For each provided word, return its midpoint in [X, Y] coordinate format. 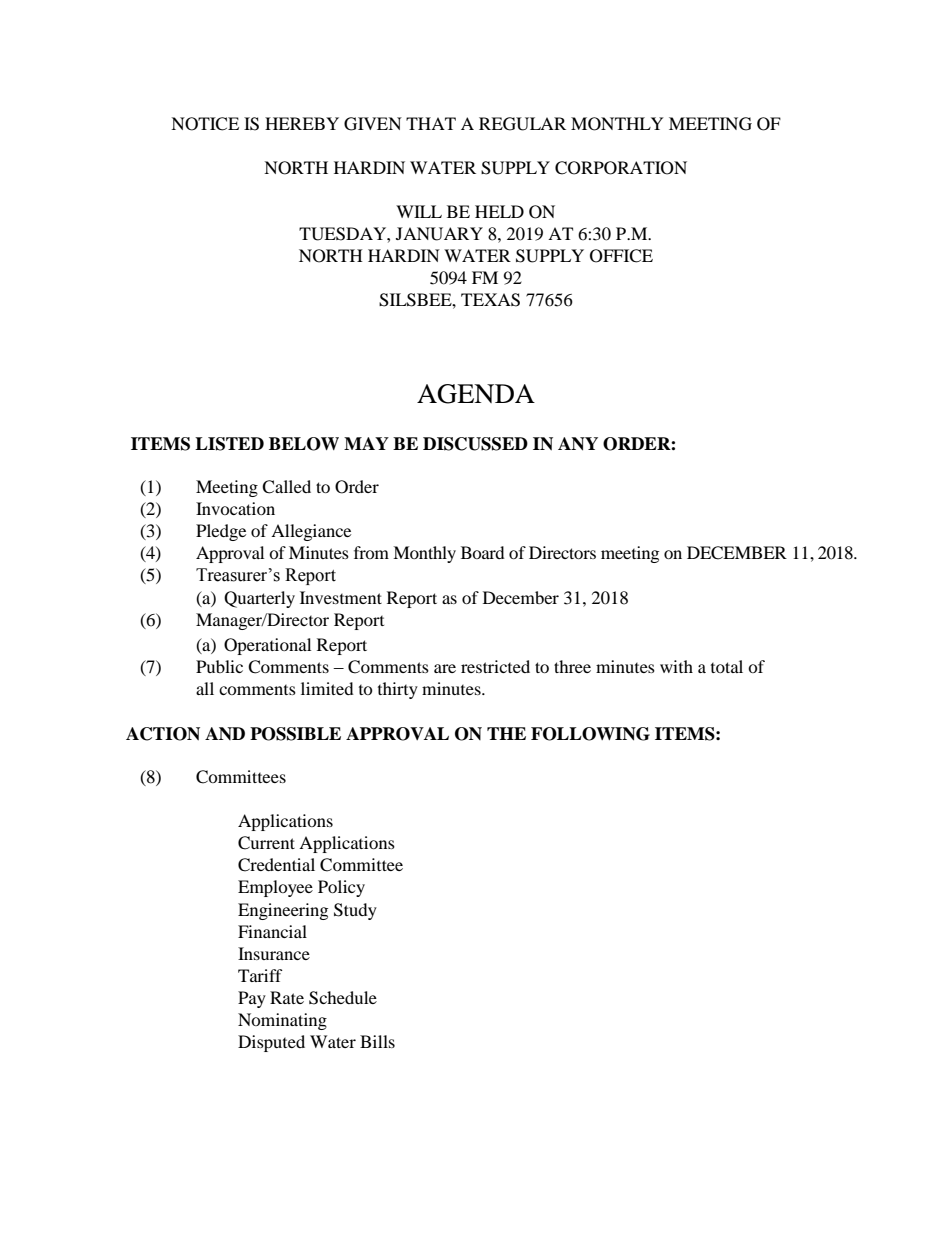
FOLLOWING [590, 734]
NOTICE [205, 124]
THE [506, 733]
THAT [431, 123]
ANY [578, 444]
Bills [377, 1041]
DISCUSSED [475, 444]
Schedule [343, 998]
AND [225, 733]
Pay [252, 999]
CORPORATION [621, 168]
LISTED [229, 444]
